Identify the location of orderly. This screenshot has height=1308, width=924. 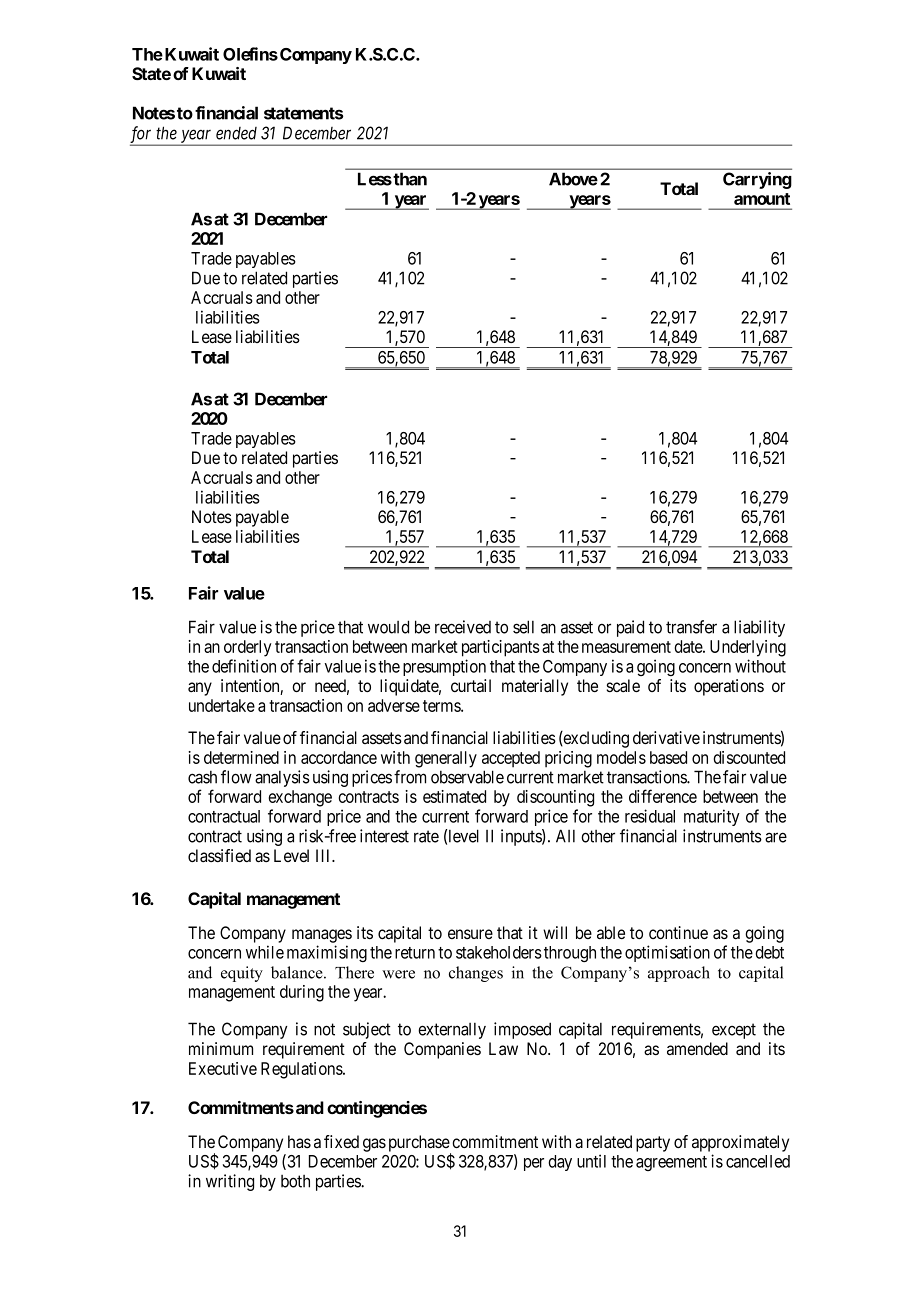
(247, 648).
